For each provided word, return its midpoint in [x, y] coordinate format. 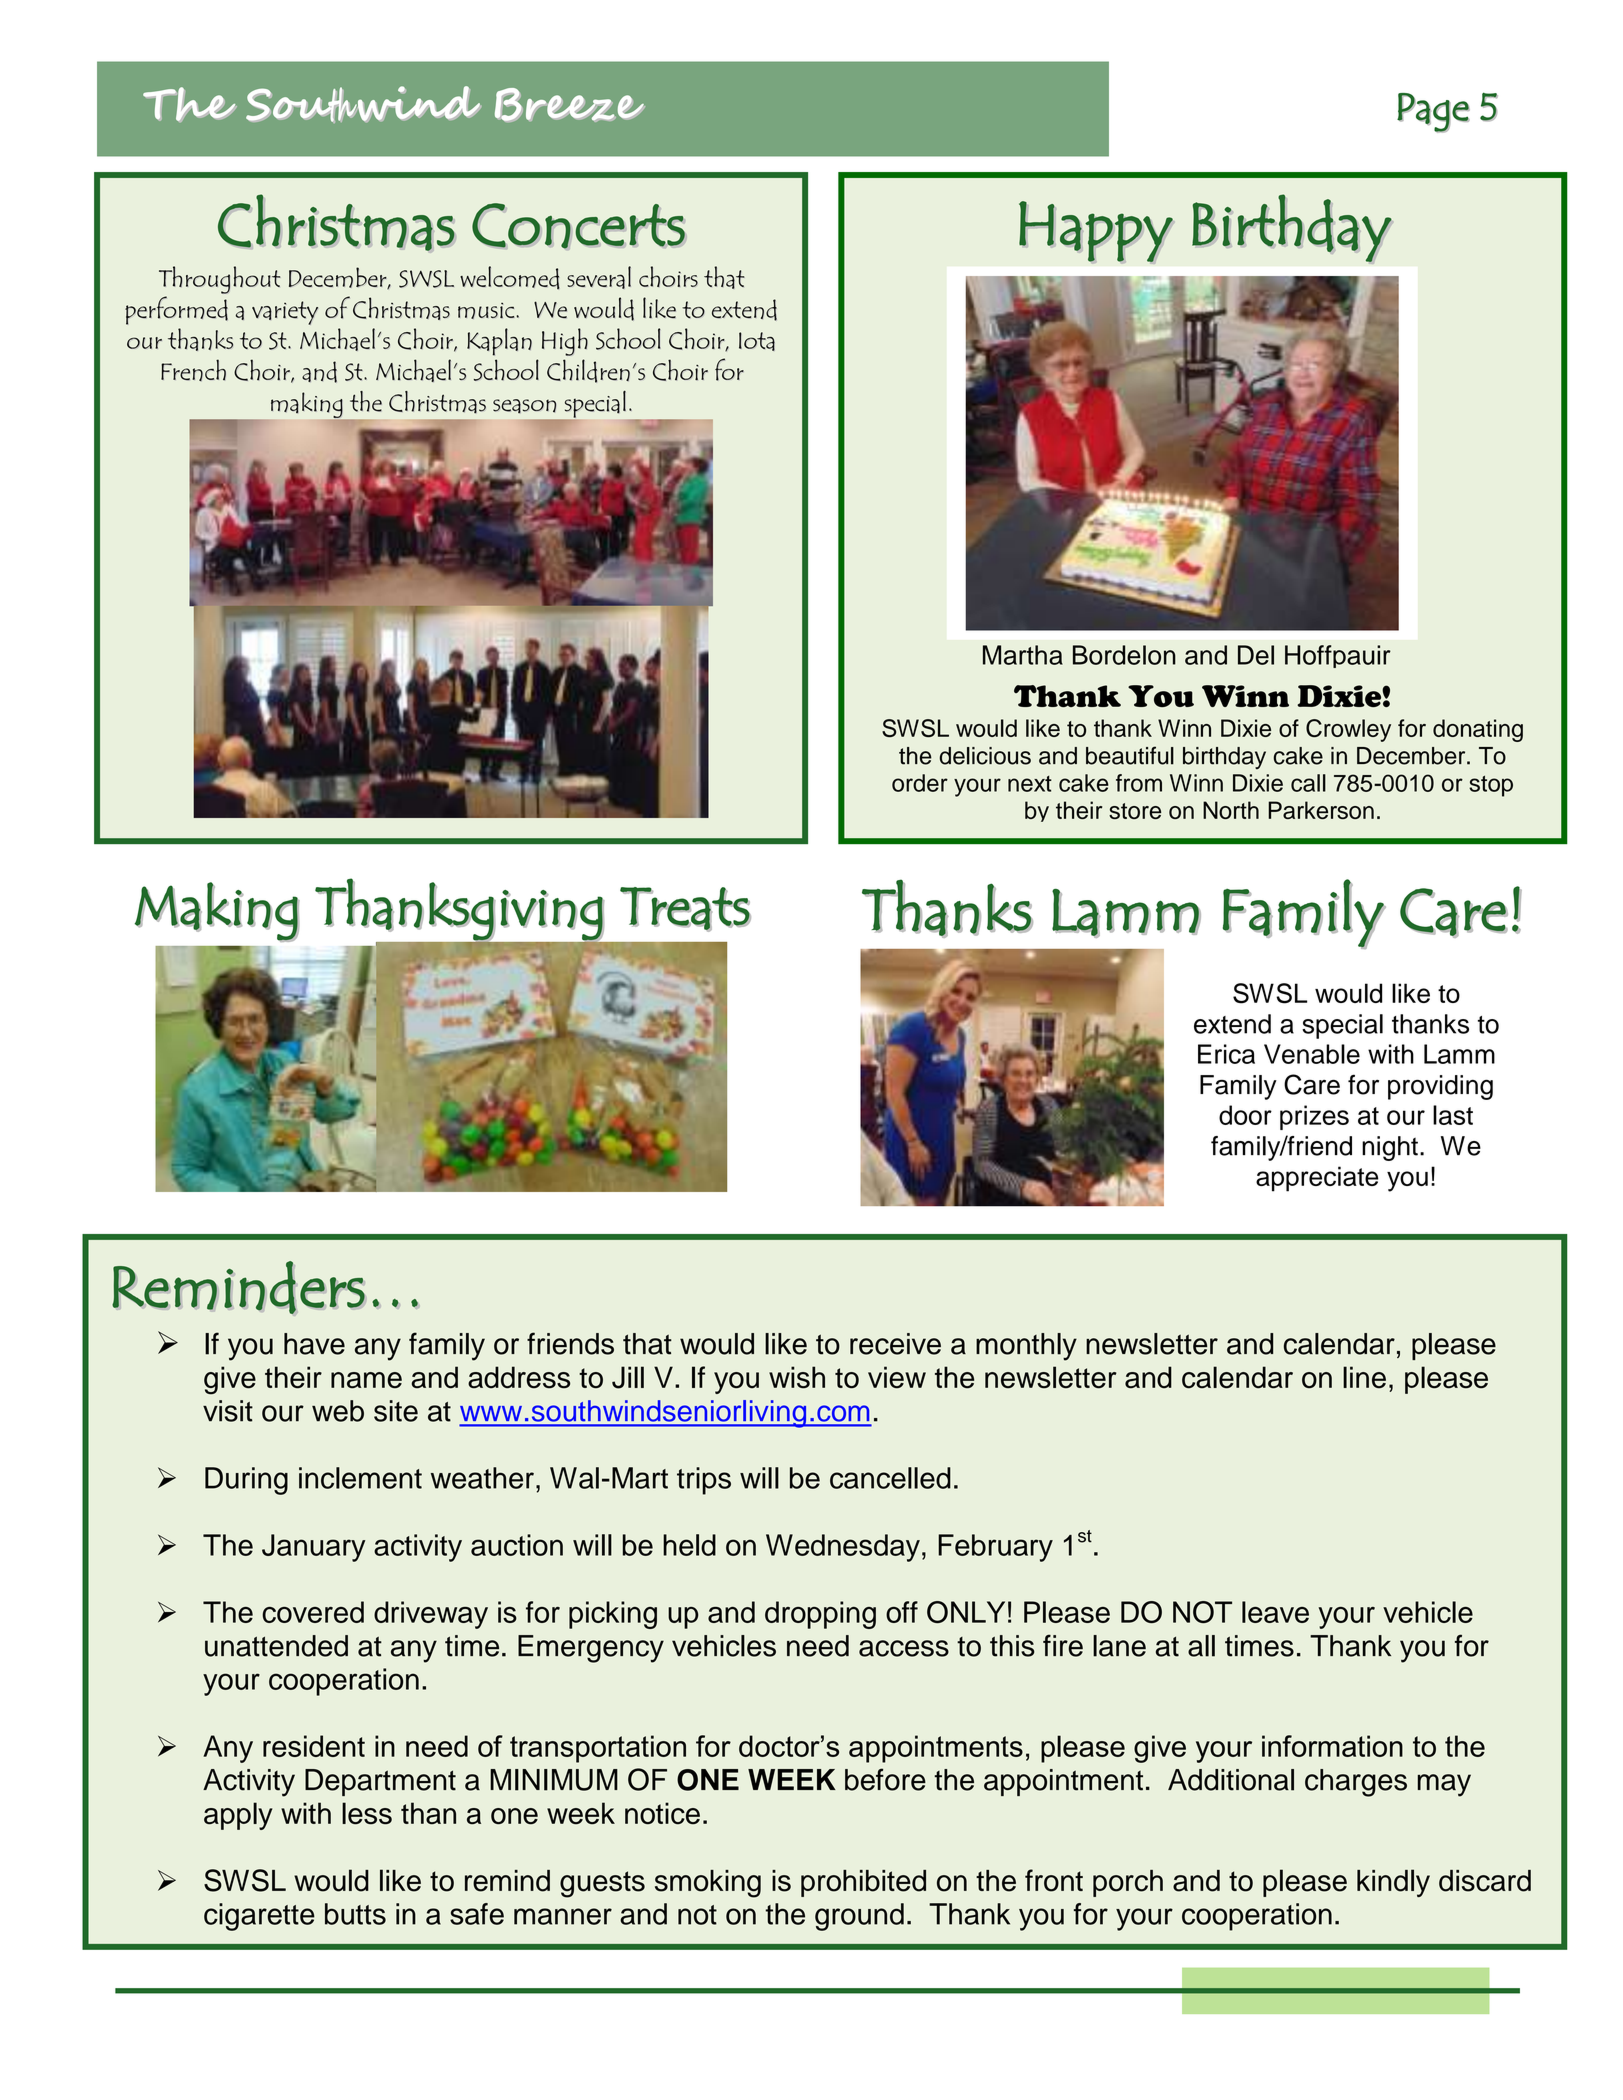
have [314, 1344]
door [1245, 1115]
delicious [985, 756]
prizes [1314, 1117]
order [920, 783]
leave [1275, 1612]
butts [355, 1914]
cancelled [890, 1478]
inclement [360, 1478]
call [1308, 783]
